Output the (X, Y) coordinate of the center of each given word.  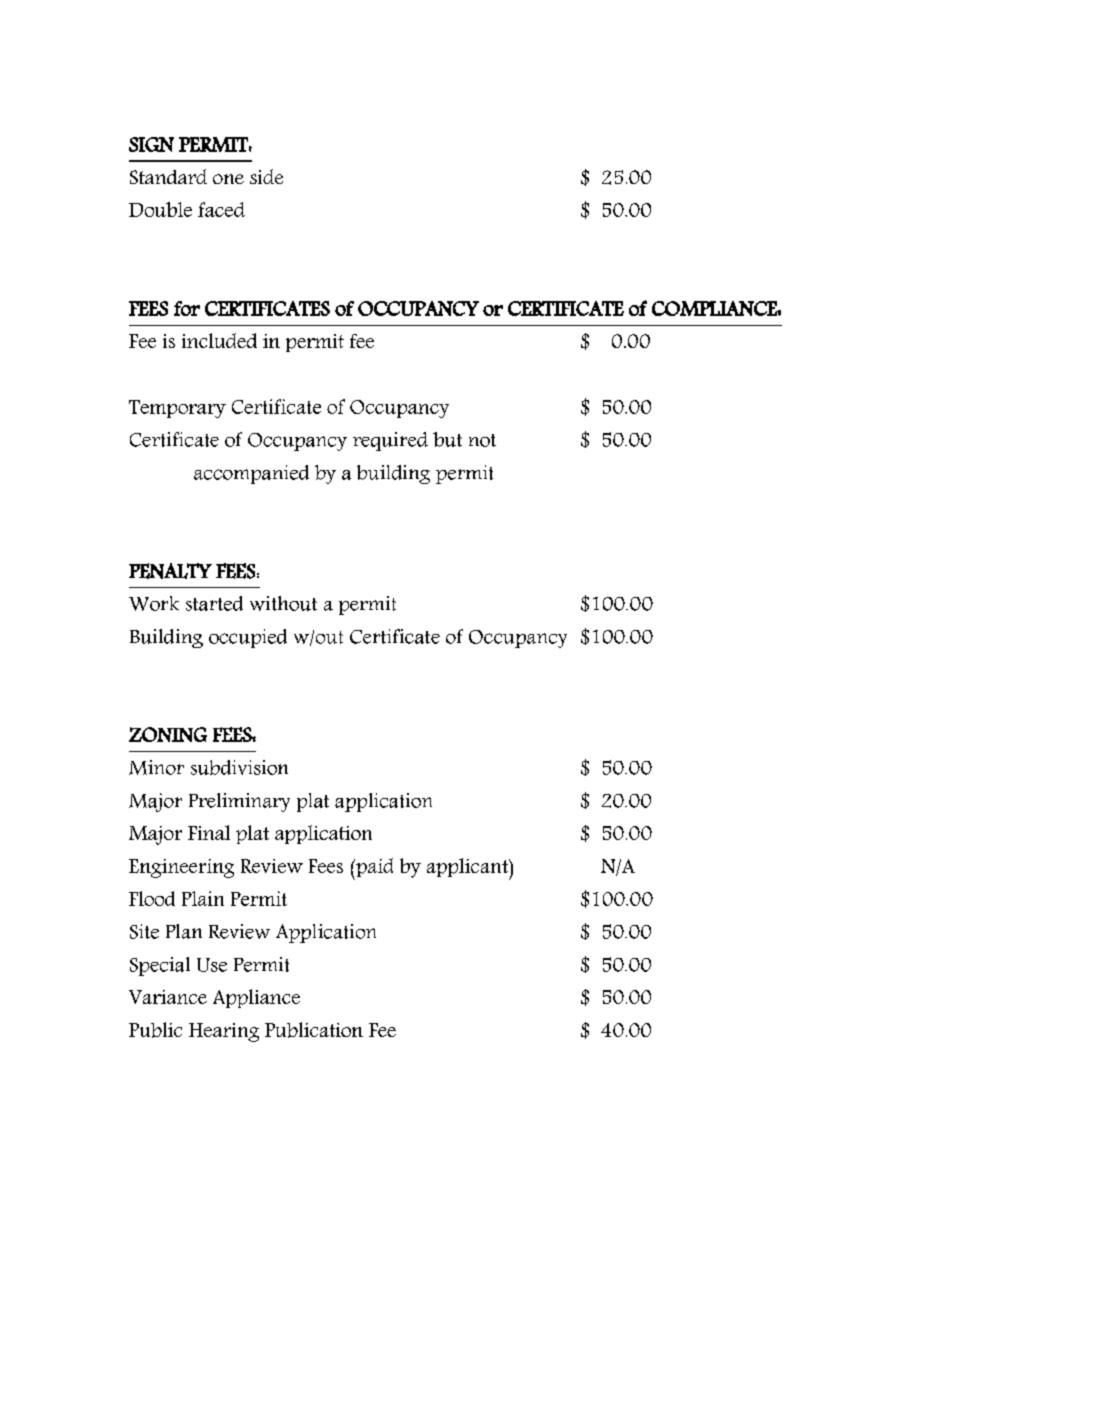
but (447, 439)
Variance (168, 997)
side (266, 176)
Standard (168, 176)
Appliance (256, 998)
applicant (468, 869)
